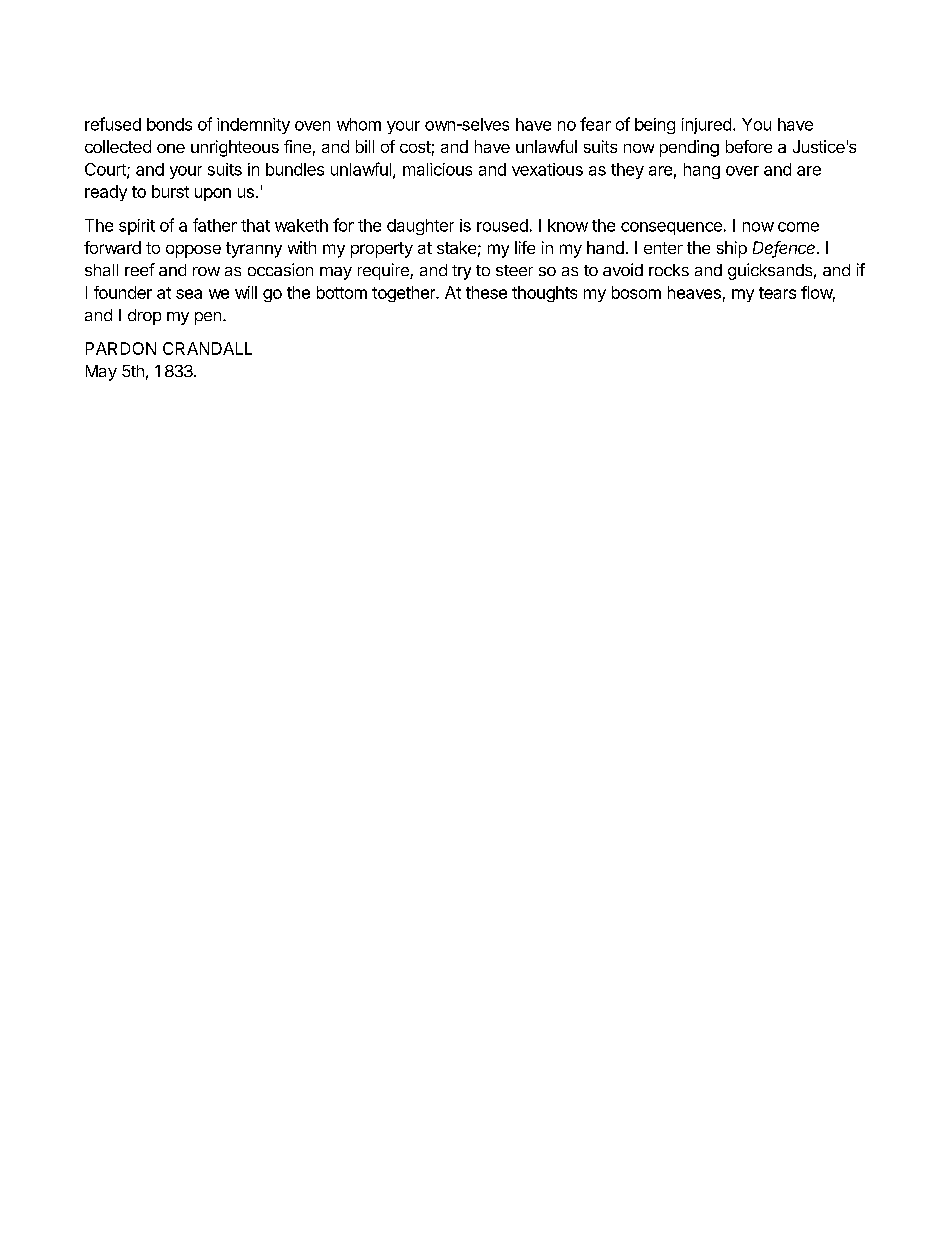 The width and height of the screenshot is (952, 1233). I want to click on property, so click(382, 250).
